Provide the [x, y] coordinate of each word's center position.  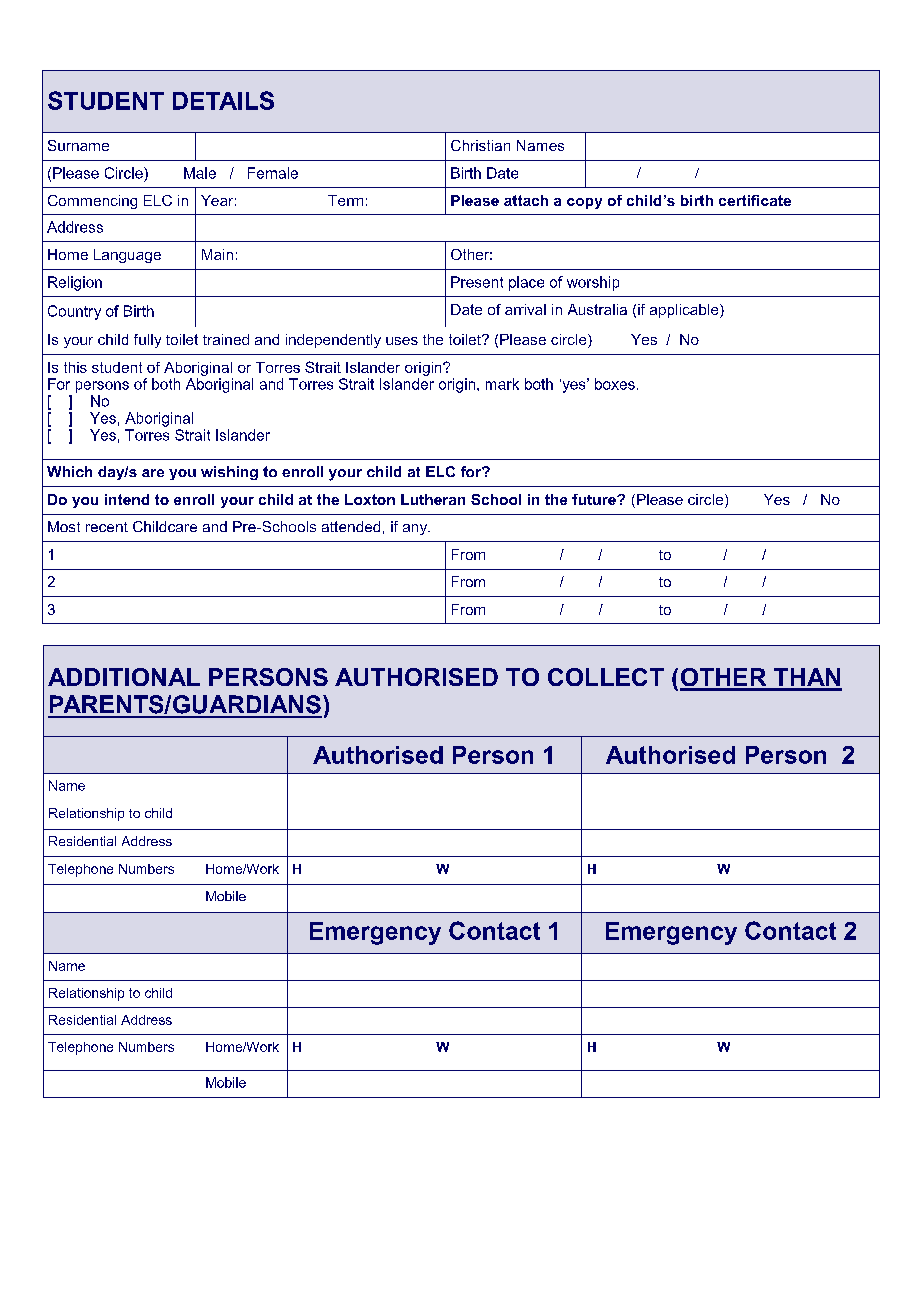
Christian [480, 145]
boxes [615, 384]
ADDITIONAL [124, 677]
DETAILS [223, 100]
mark [502, 384]
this [75, 367]
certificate [755, 200]
